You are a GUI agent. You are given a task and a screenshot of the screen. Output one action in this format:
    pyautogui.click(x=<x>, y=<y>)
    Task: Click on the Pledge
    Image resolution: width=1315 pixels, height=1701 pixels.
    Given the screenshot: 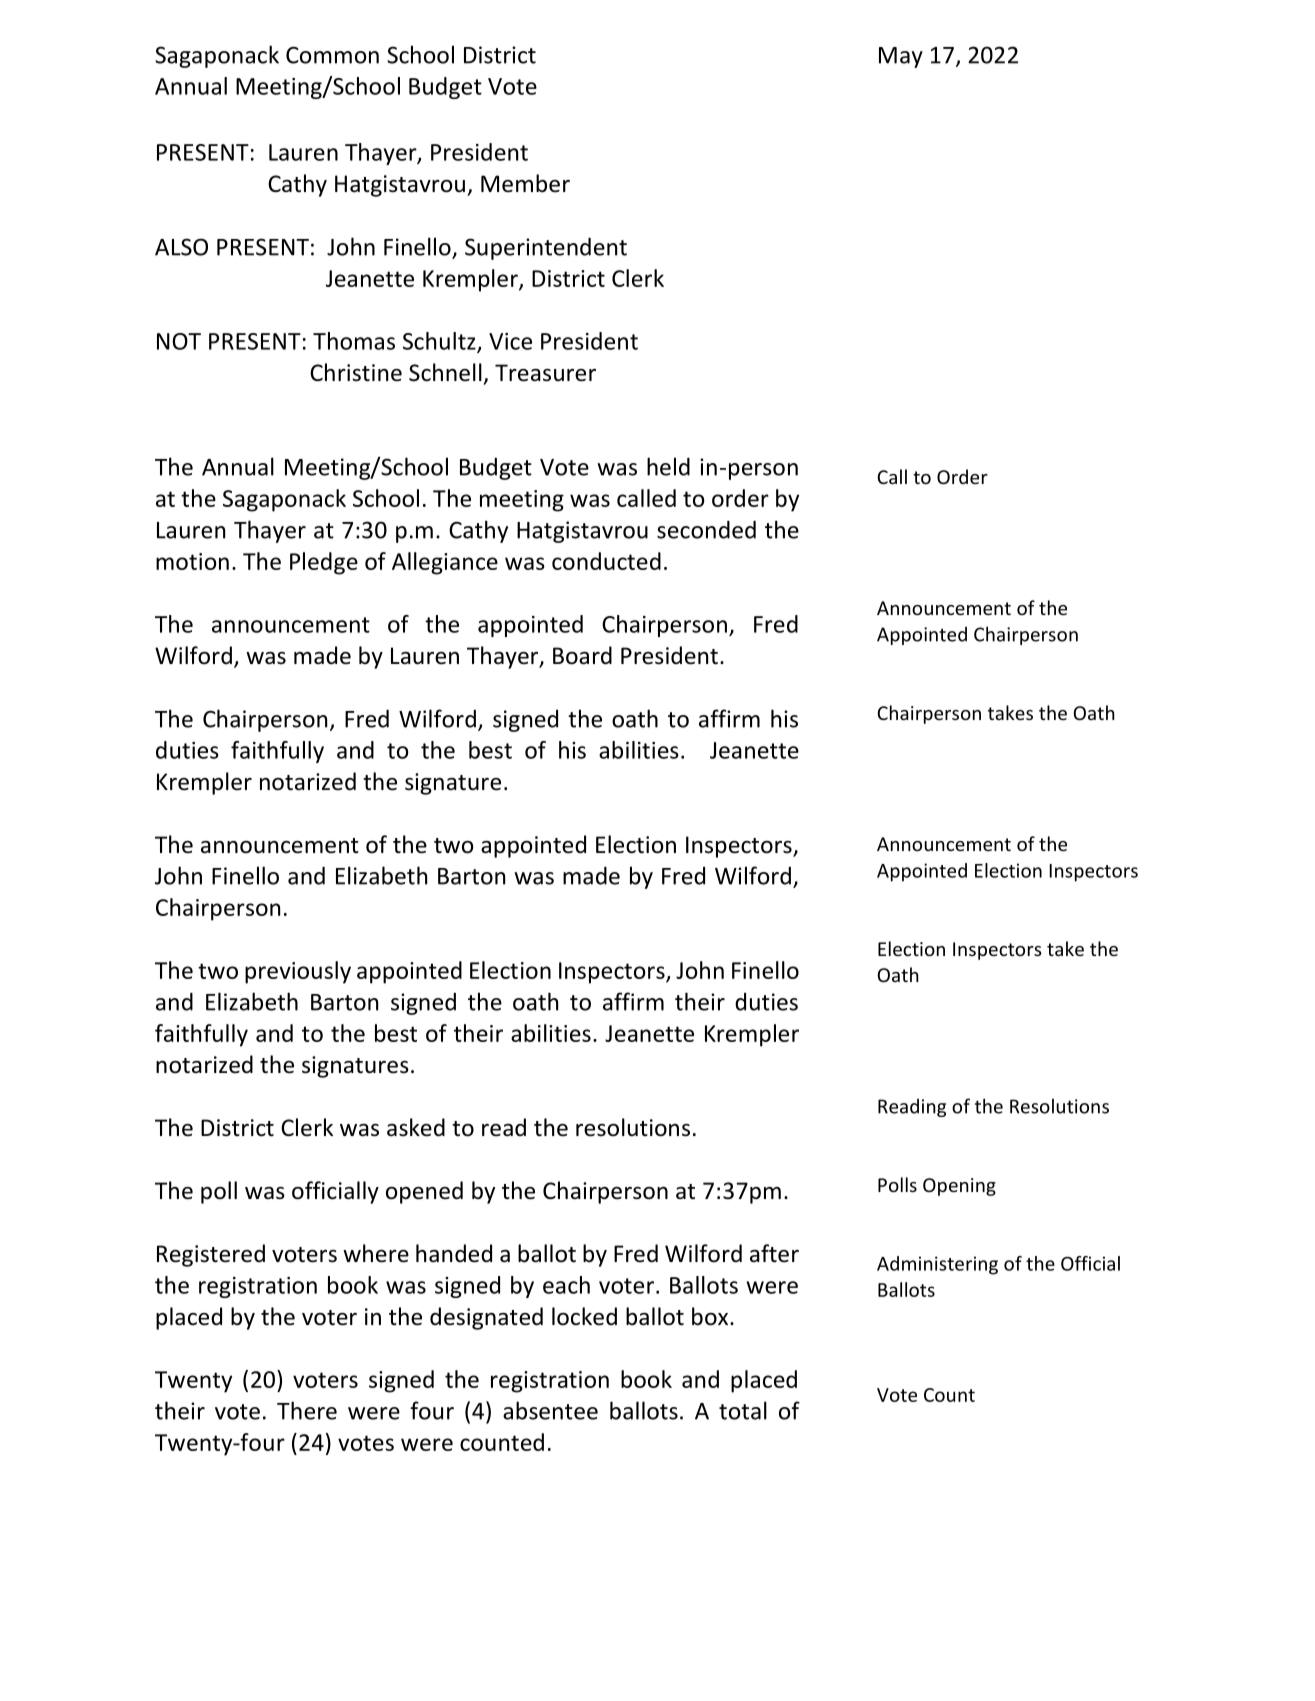 What is the action you would take?
    pyautogui.click(x=324, y=563)
